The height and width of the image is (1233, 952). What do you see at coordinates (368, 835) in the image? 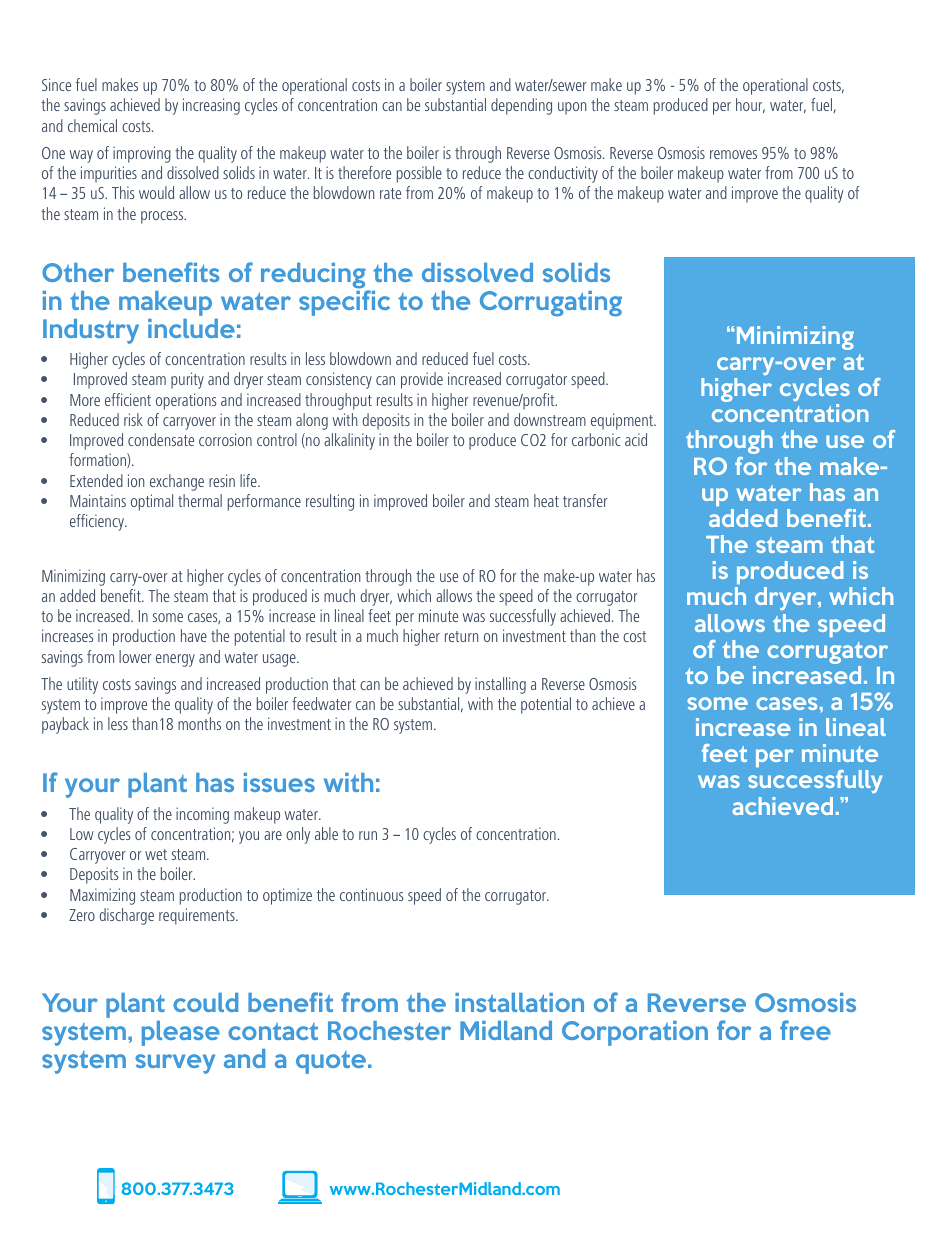
I see `run` at bounding box center [368, 835].
